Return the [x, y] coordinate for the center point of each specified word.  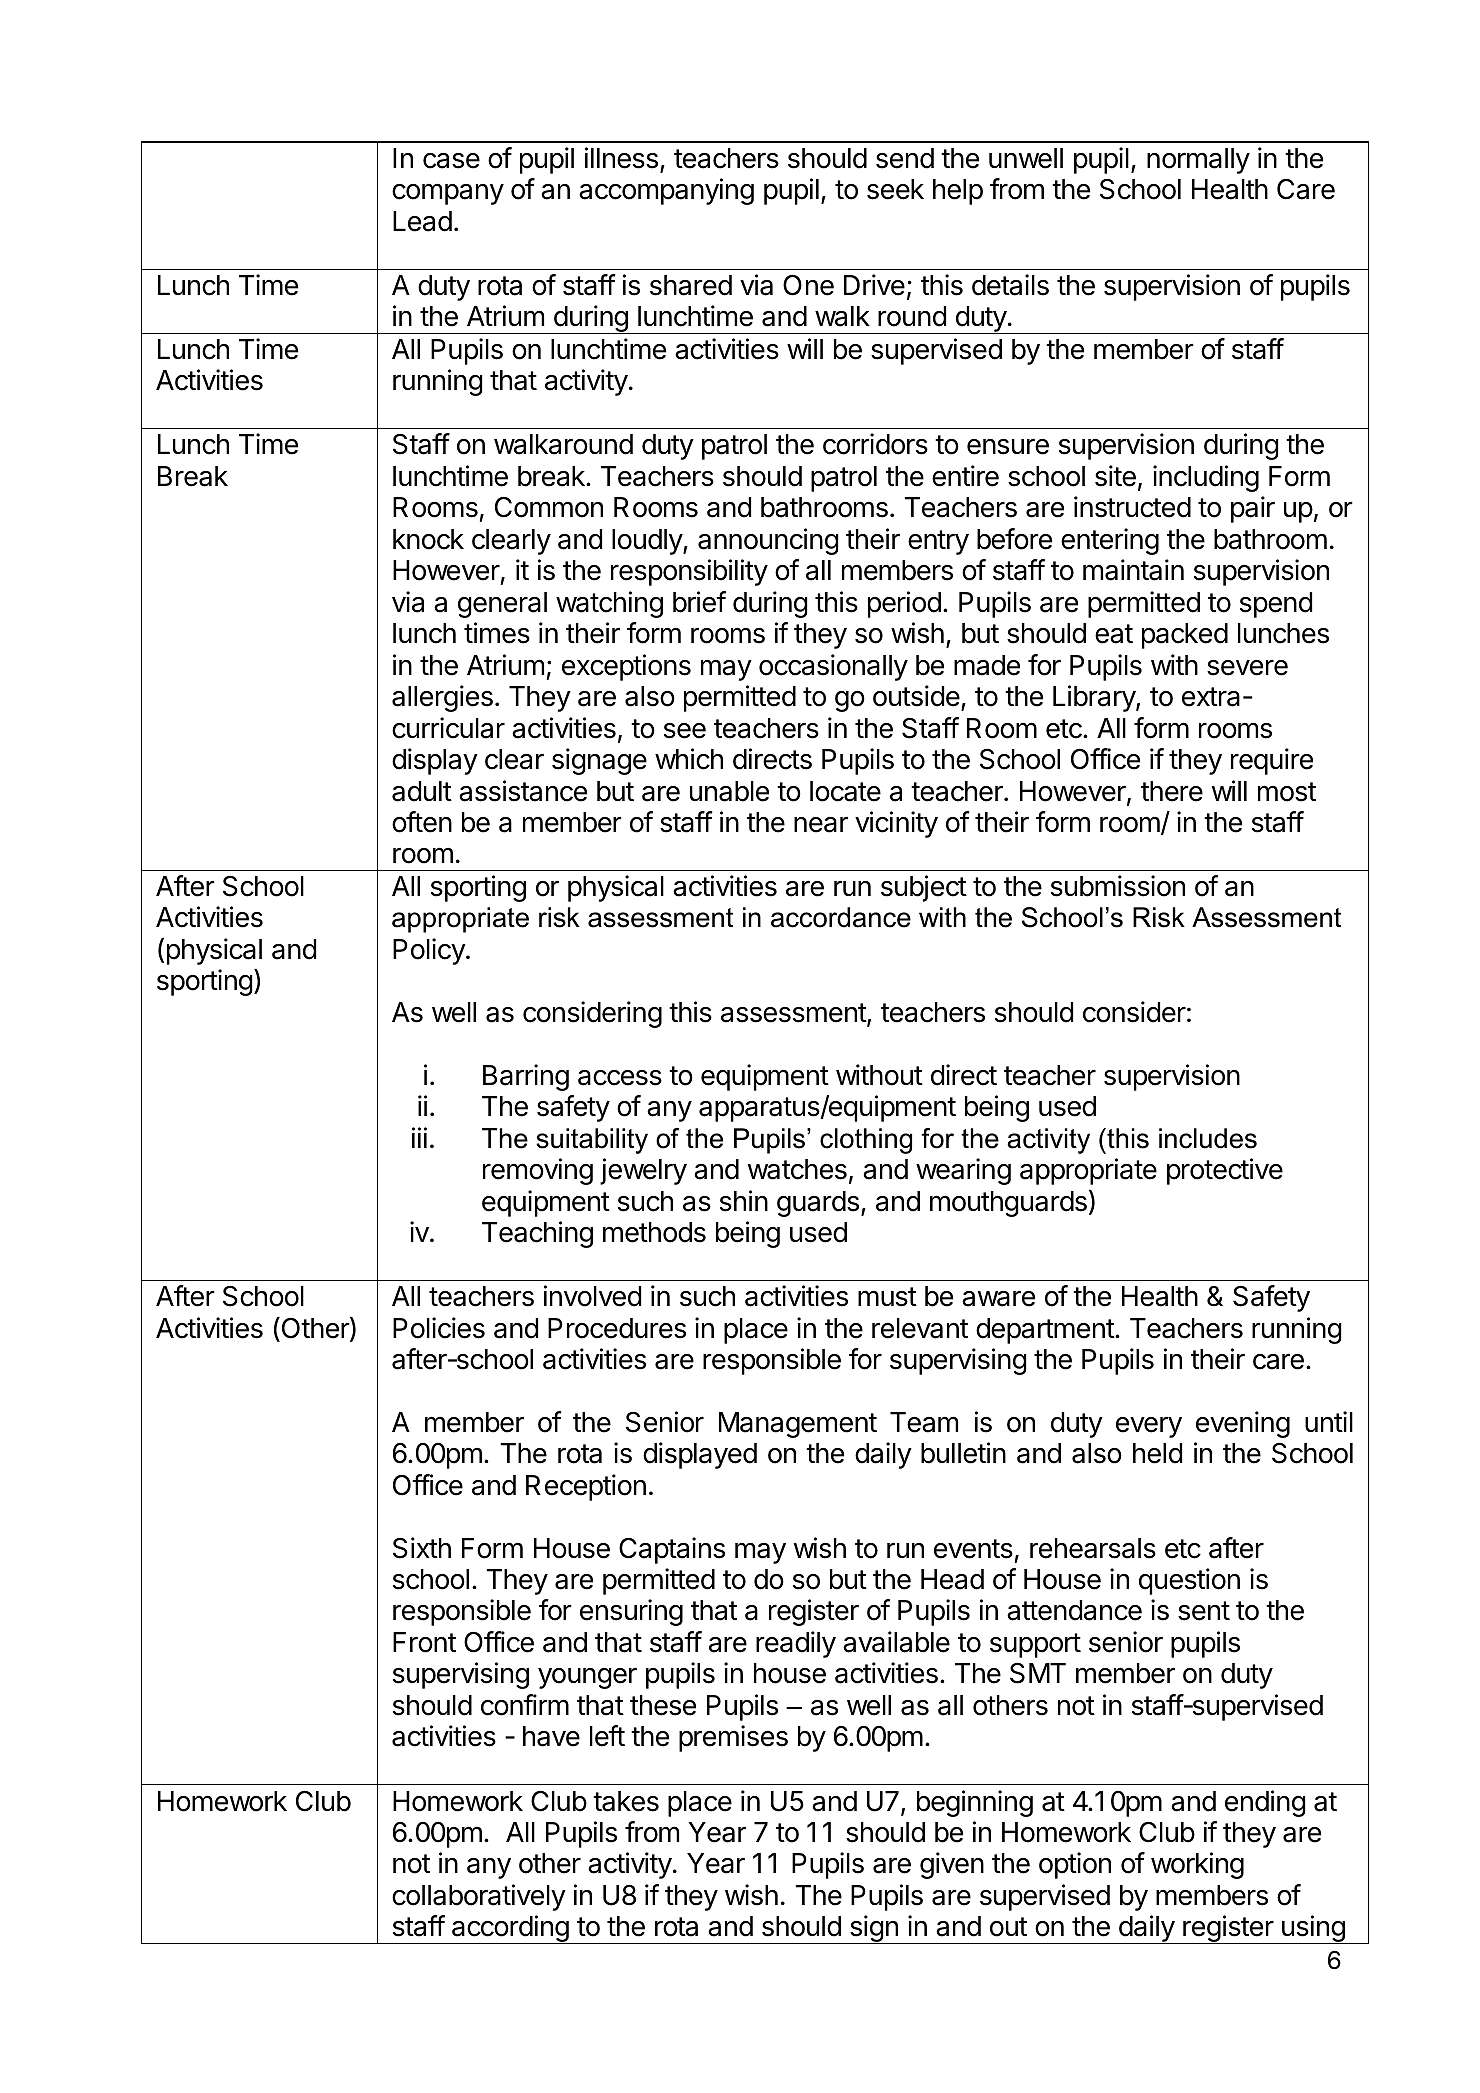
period [904, 604]
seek [895, 189]
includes [1208, 1138]
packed [1185, 636]
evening [1243, 1424]
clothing [866, 1141]
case [451, 161]
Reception [586, 1487]
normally [1198, 161]
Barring [526, 1077]
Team [924, 1422]
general [502, 605]
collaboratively [479, 1897]
